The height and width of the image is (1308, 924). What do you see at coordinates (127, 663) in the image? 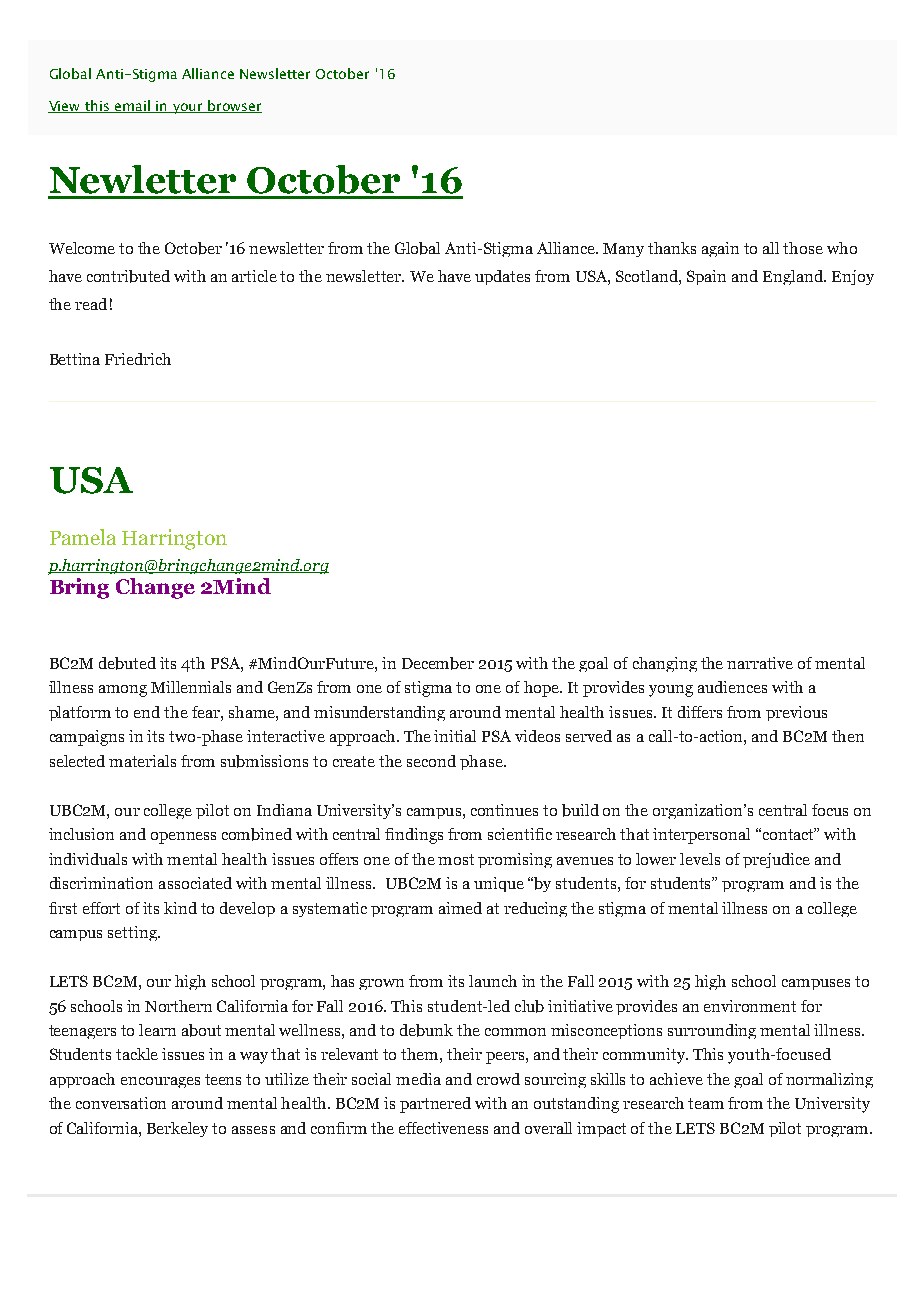
I see `debuted` at bounding box center [127, 663].
